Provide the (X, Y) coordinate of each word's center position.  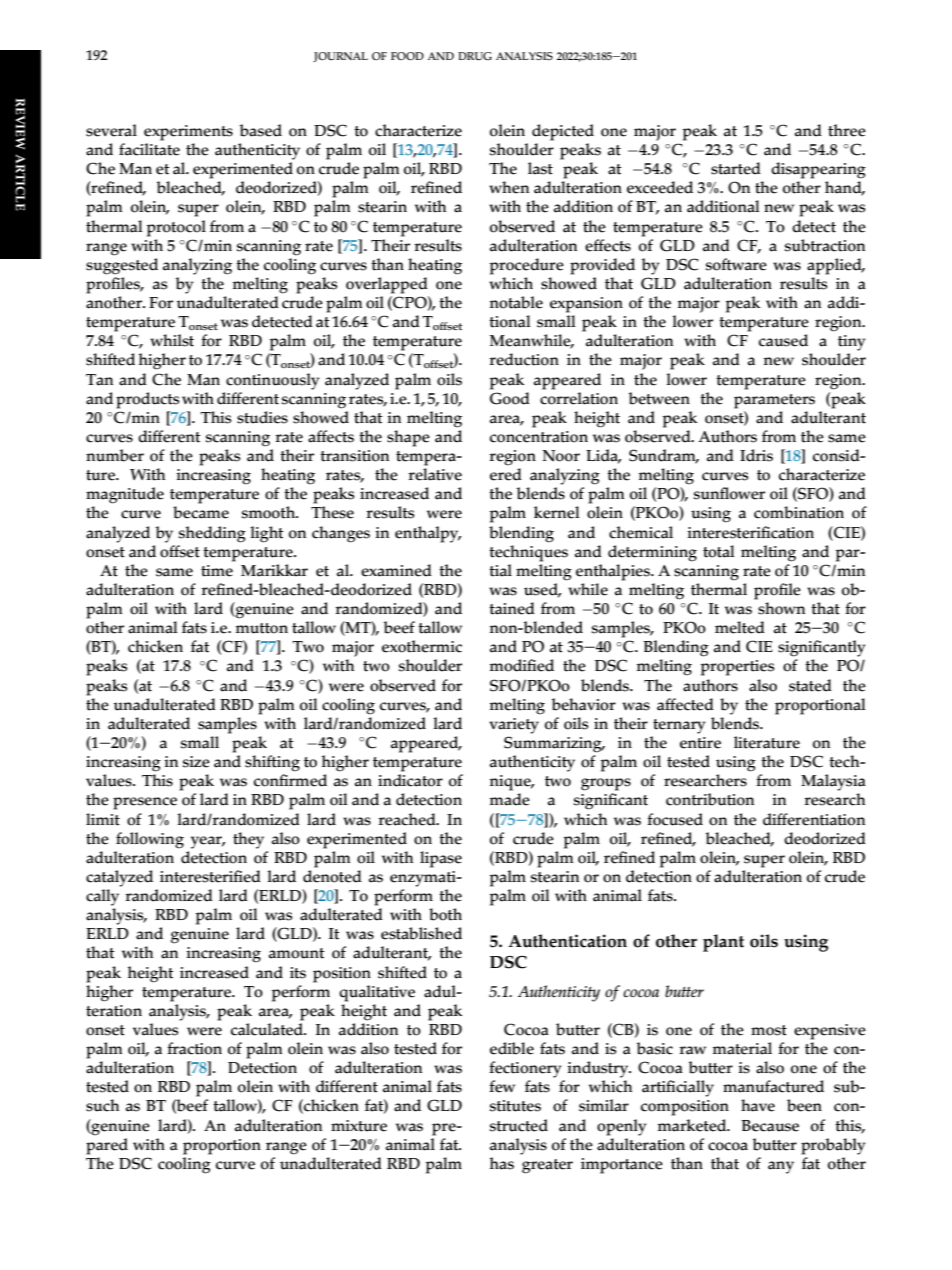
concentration (539, 437)
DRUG (475, 56)
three (847, 130)
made (510, 799)
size (196, 762)
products (148, 400)
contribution (710, 799)
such (102, 1105)
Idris (756, 455)
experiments (188, 133)
